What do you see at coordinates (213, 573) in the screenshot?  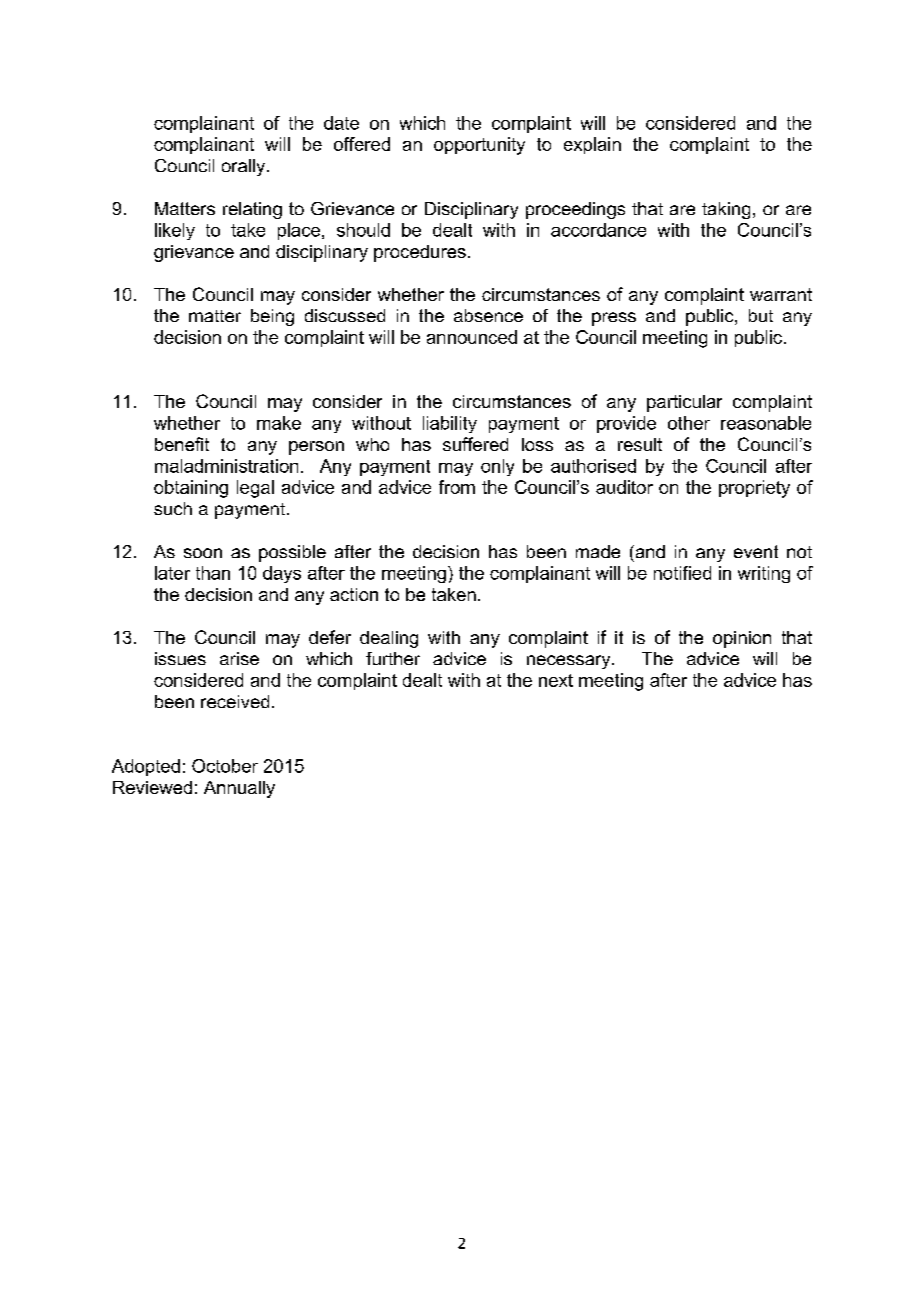 I see `than` at bounding box center [213, 573].
